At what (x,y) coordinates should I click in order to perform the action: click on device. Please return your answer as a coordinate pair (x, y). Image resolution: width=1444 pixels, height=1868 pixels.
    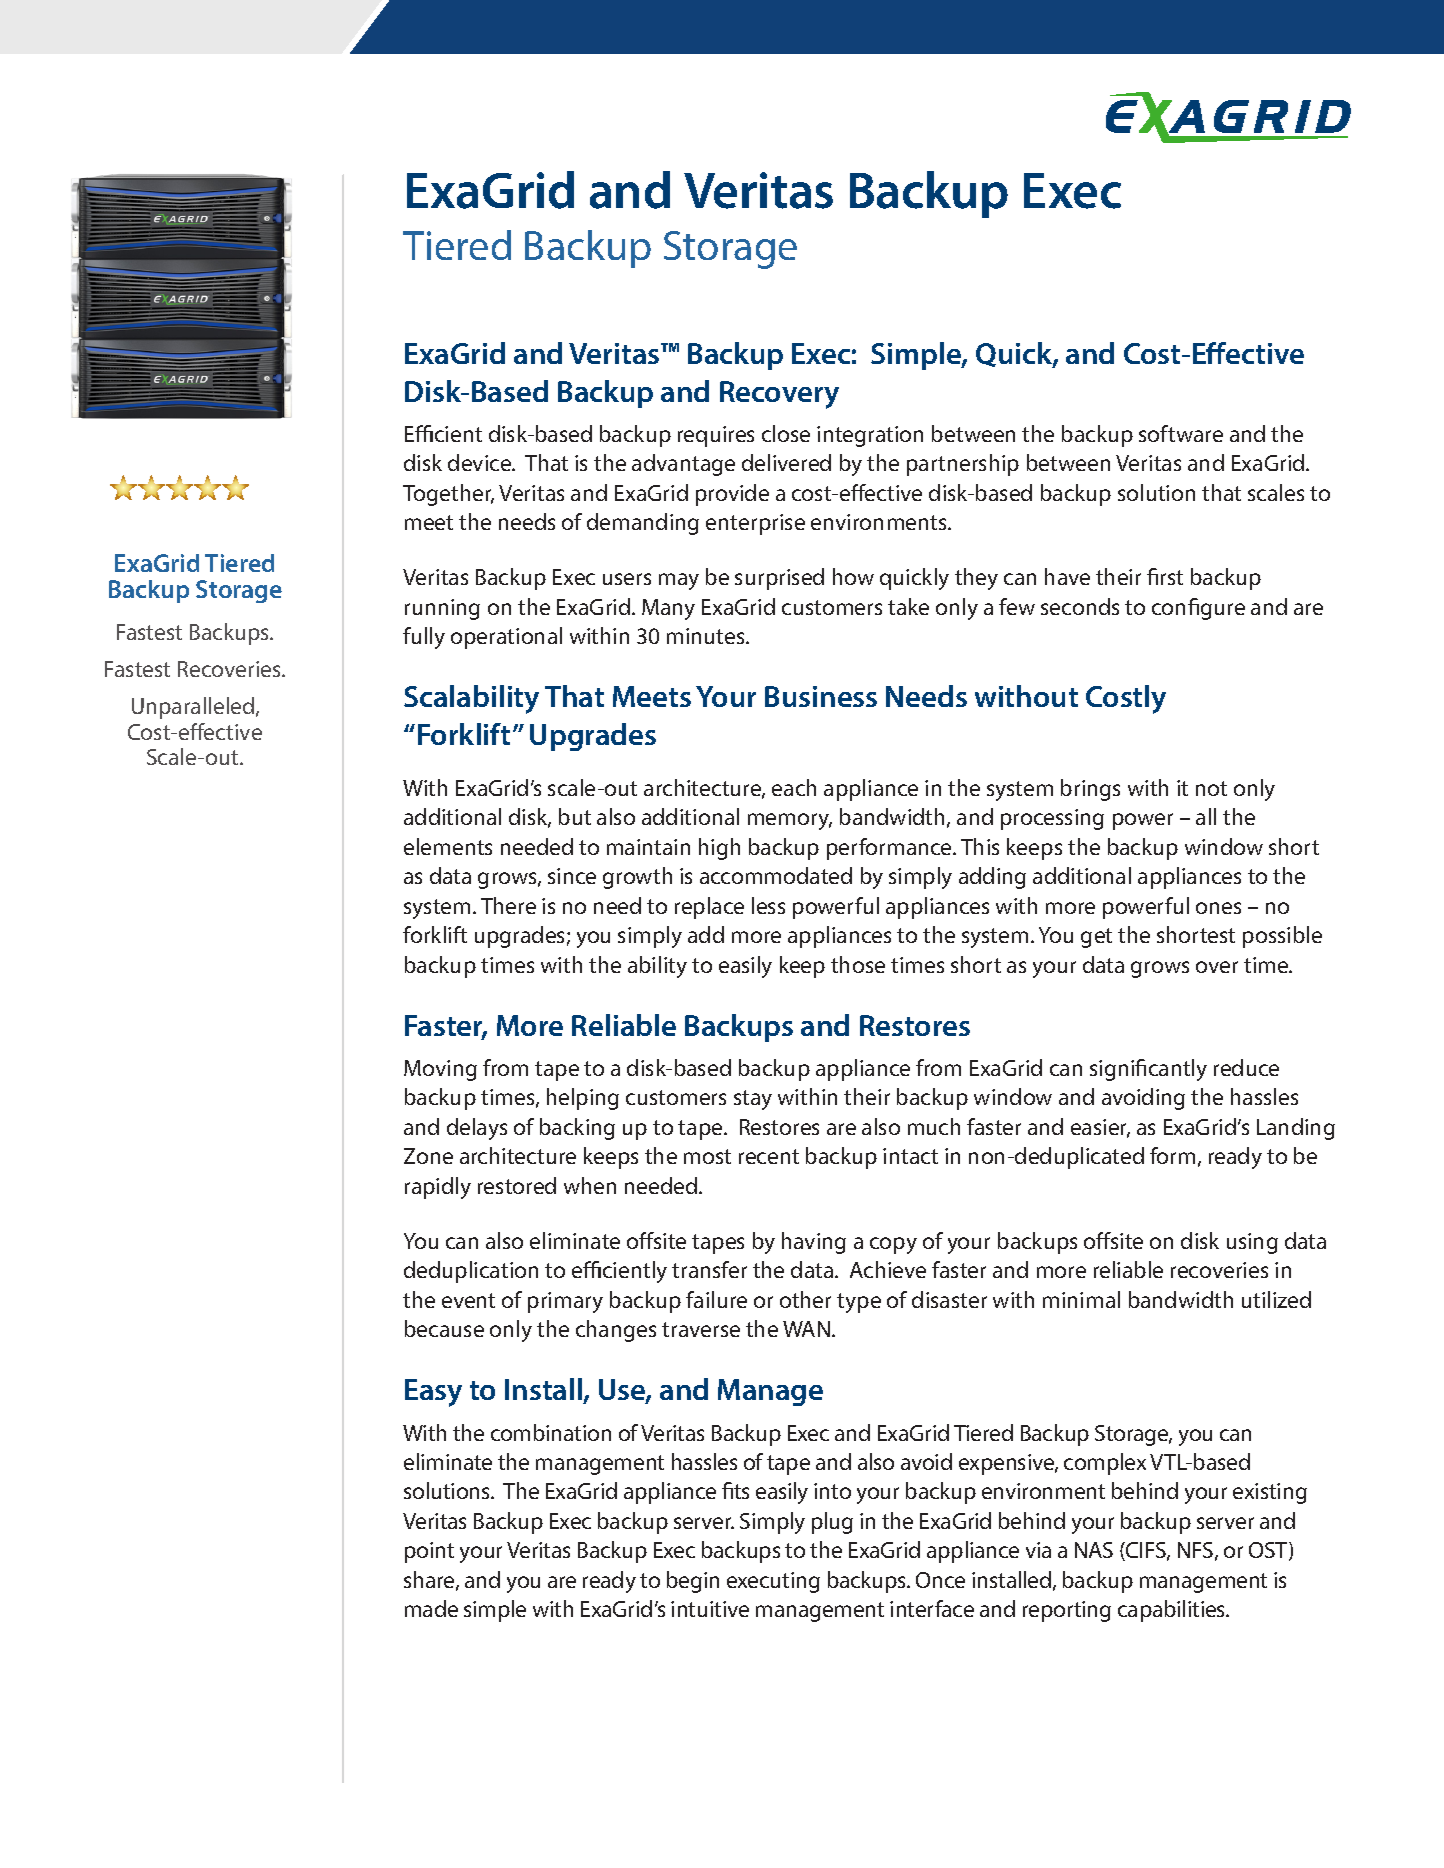
    Looking at the image, I should click on (481, 462).
